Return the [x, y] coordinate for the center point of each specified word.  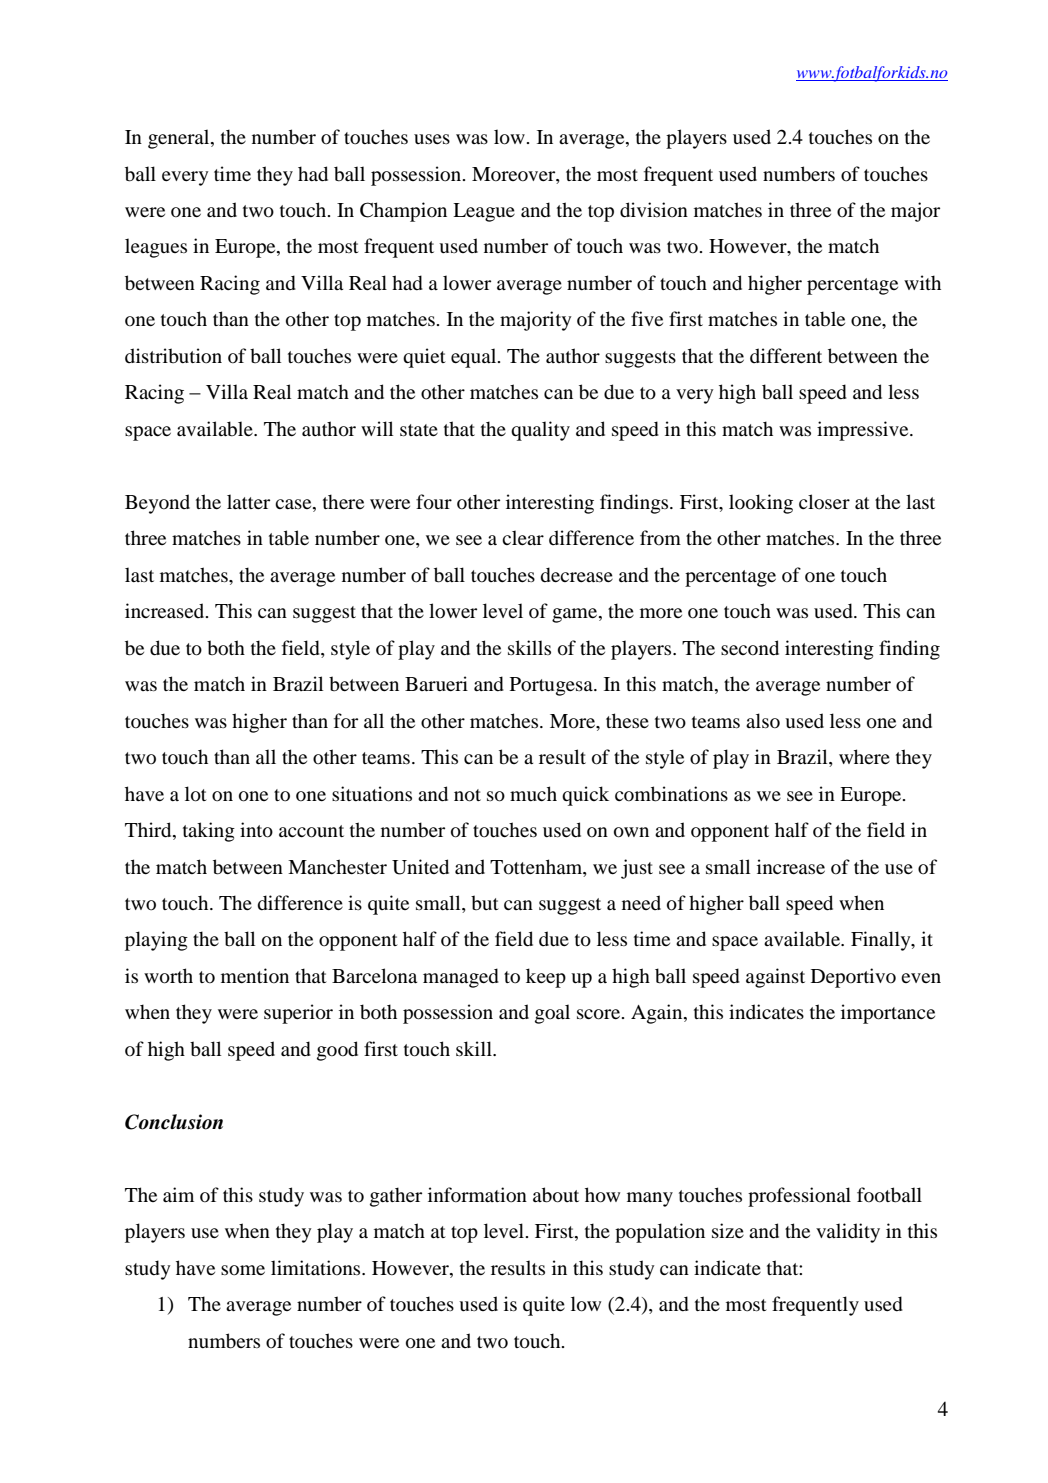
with [922, 282]
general [180, 139]
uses [432, 139]
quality [540, 431]
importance [888, 1014]
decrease [577, 575]
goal [552, 1014]
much [533, 793]
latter [248, 501]
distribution [173, 356]
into [256, 830]
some [243, 1270]
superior [298, 1014]
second [750, 648]
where [864, 756]
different [786, 355]
